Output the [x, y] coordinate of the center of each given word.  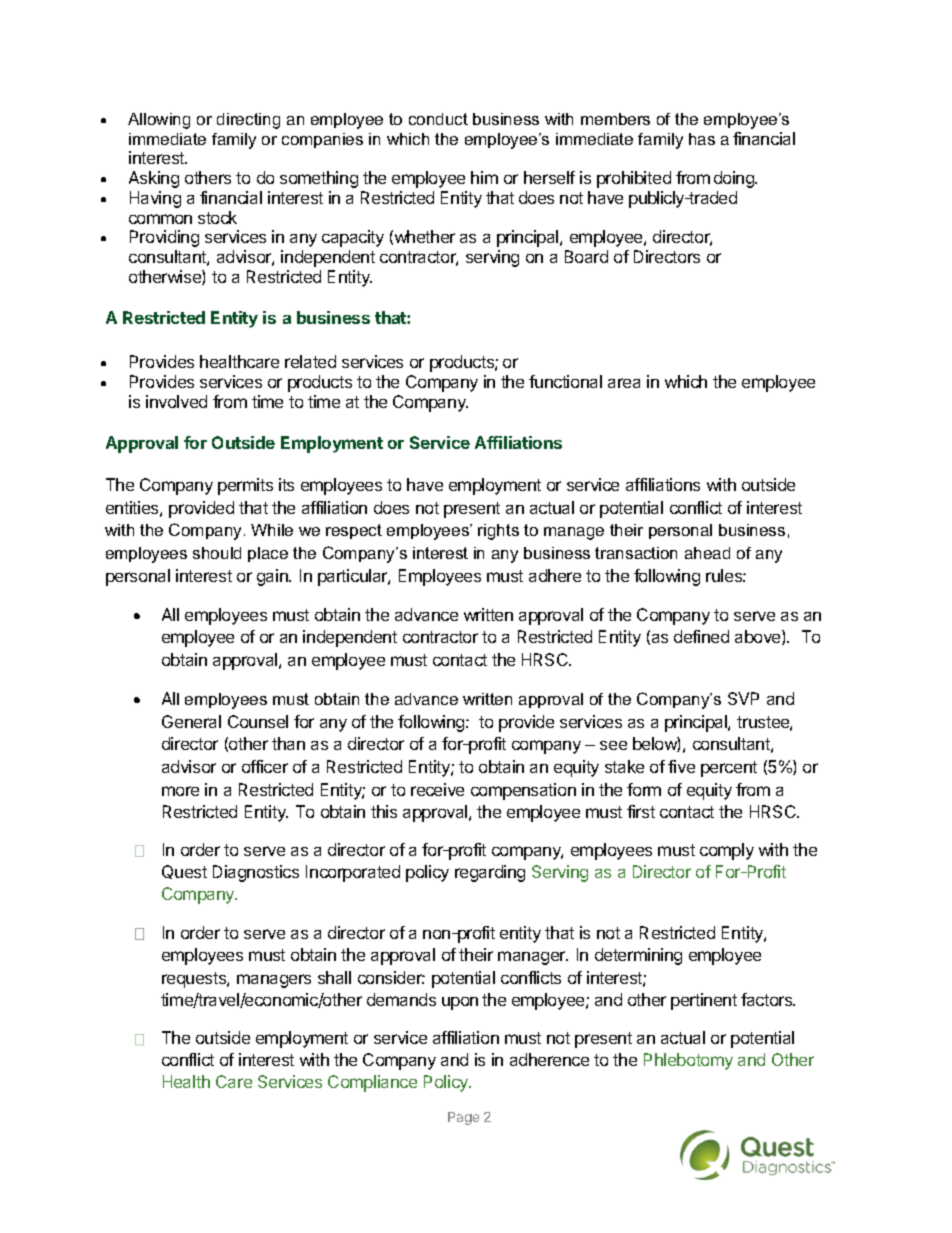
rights [498, 532]
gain [273, 577]
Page [463, 1118]
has [702, 139]
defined [701, 636]
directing [248, 121]
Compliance [372, 1083]
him [484, 177]
